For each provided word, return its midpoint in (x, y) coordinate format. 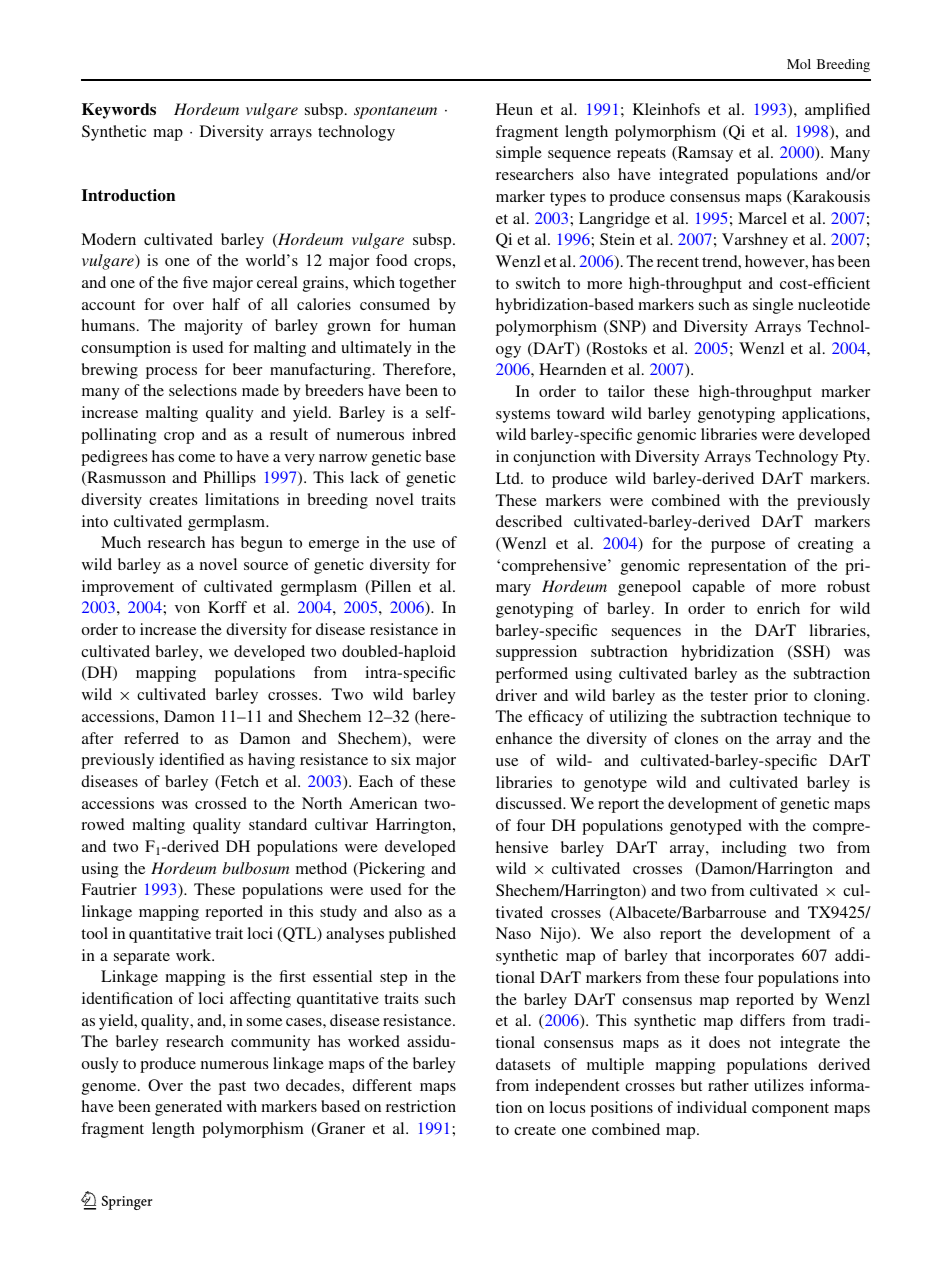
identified (191, 759)
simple (519, 154)
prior (771, 697)
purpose (738, 547)
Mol (799, 64)
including (754, 849)
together (427, 284)
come (196, 458)
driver (516, 695)
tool (94, 933)
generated (188, 1108)
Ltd (509, 478)
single (773, 306)
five (195, 282)
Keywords (119, 111)
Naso (513, 933)
